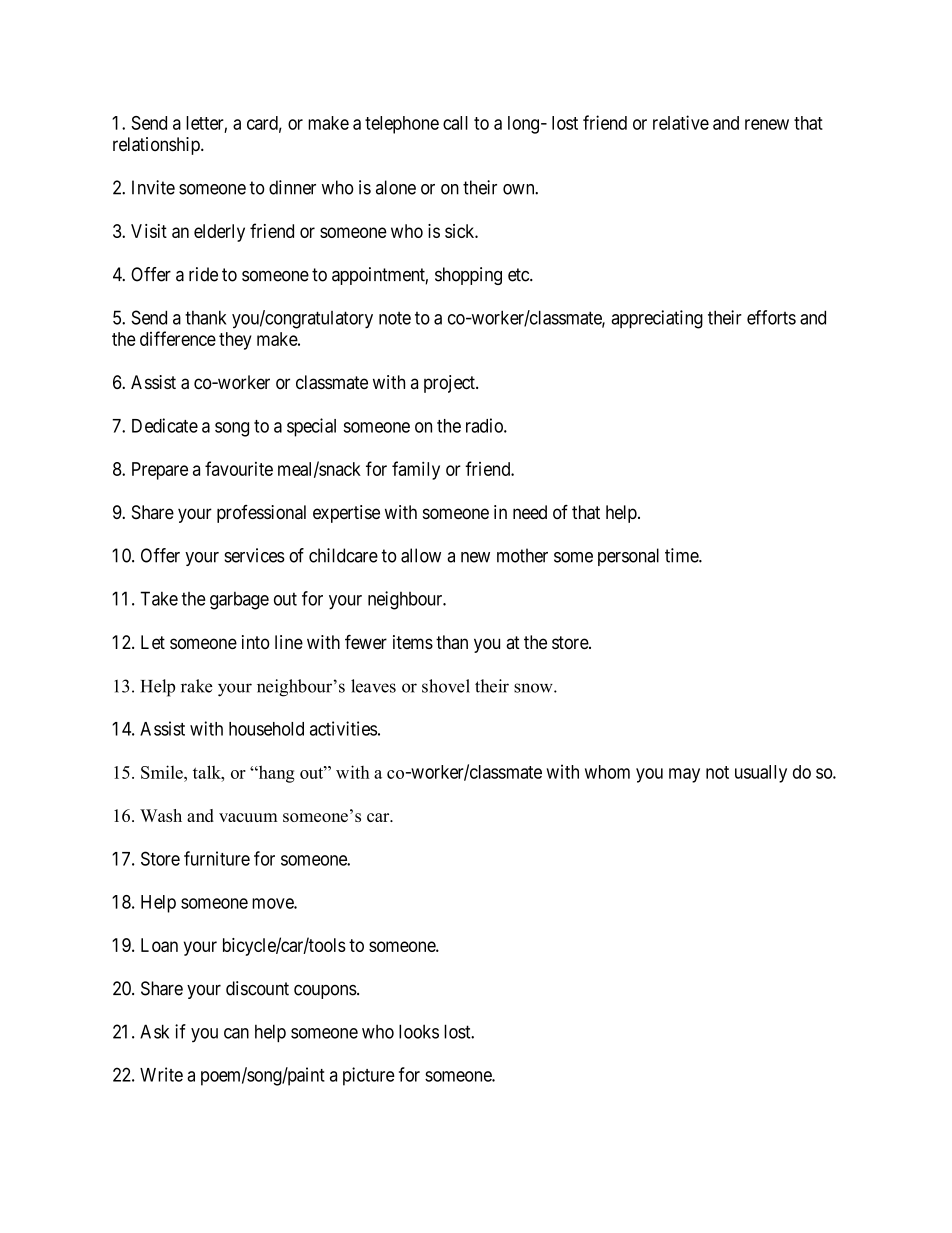  I want to click on can, so click(236, 1033).
